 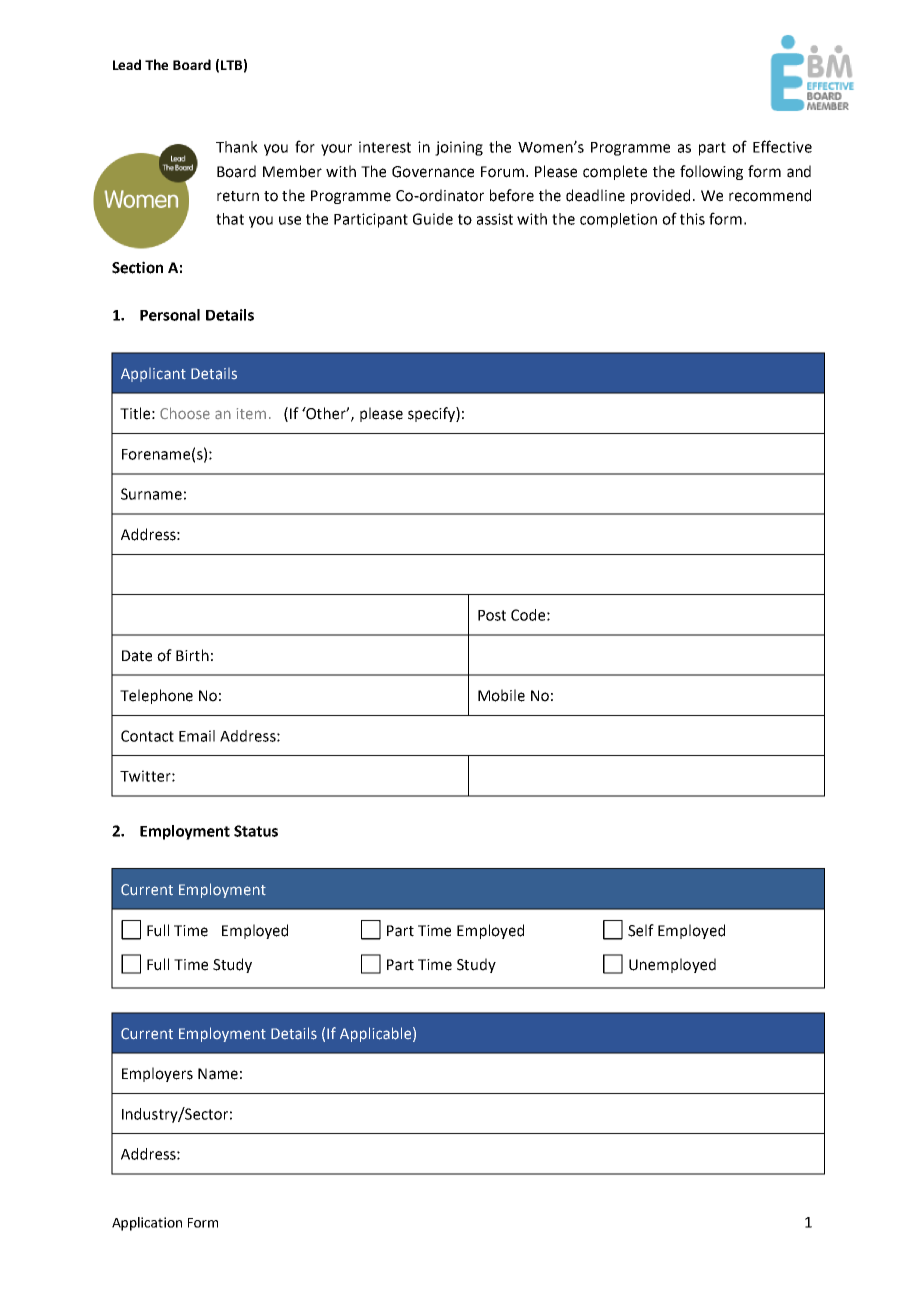 What do you see at coordinates (492, 615) in the page?
I see `Post` at bounding box center [492, 615].
